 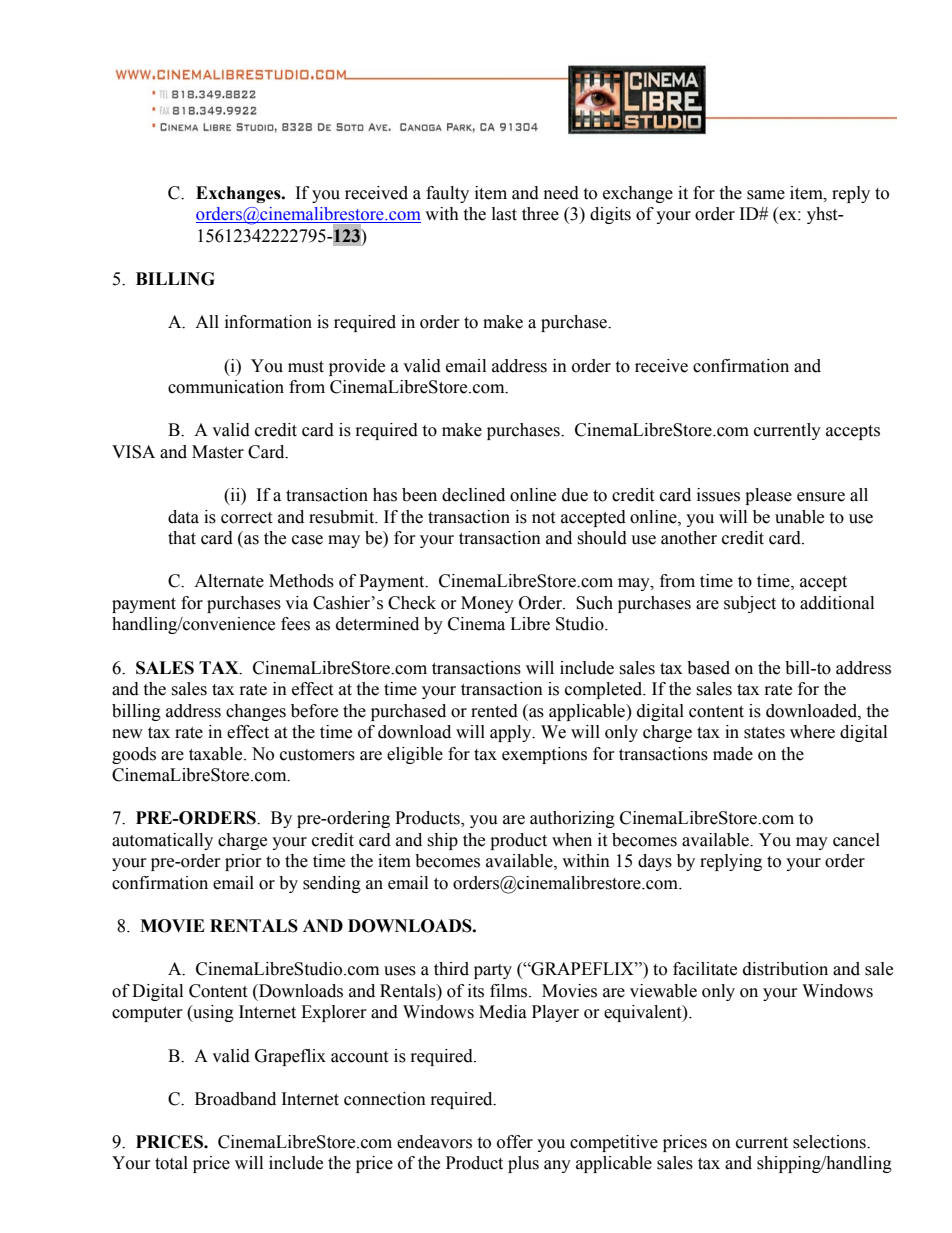 What do you see at coordinates (504, 214) in the screenshot?
I see `last` at bounding box center [504, 214].
